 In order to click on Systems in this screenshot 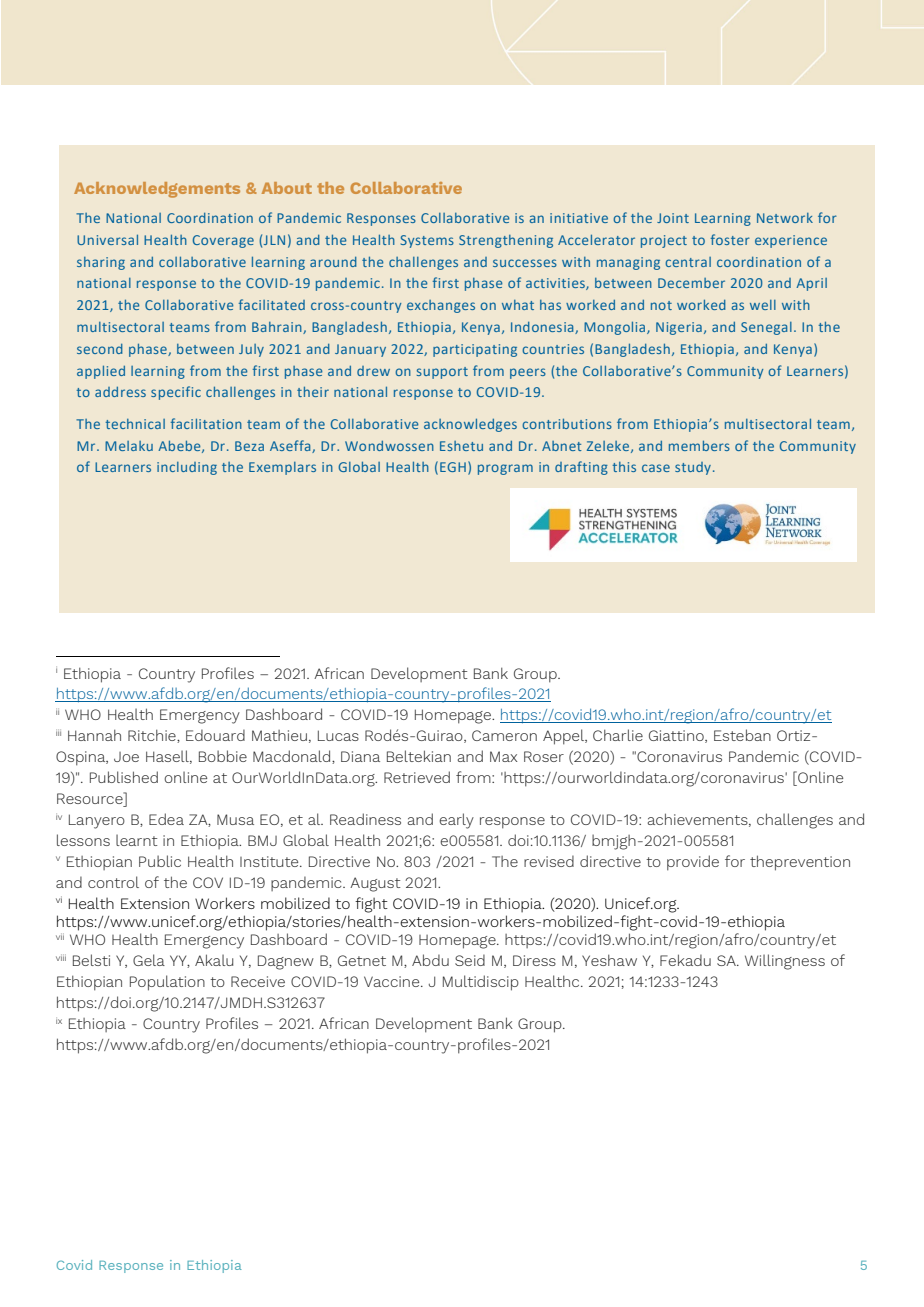, I will do `click(427, 241)`.
